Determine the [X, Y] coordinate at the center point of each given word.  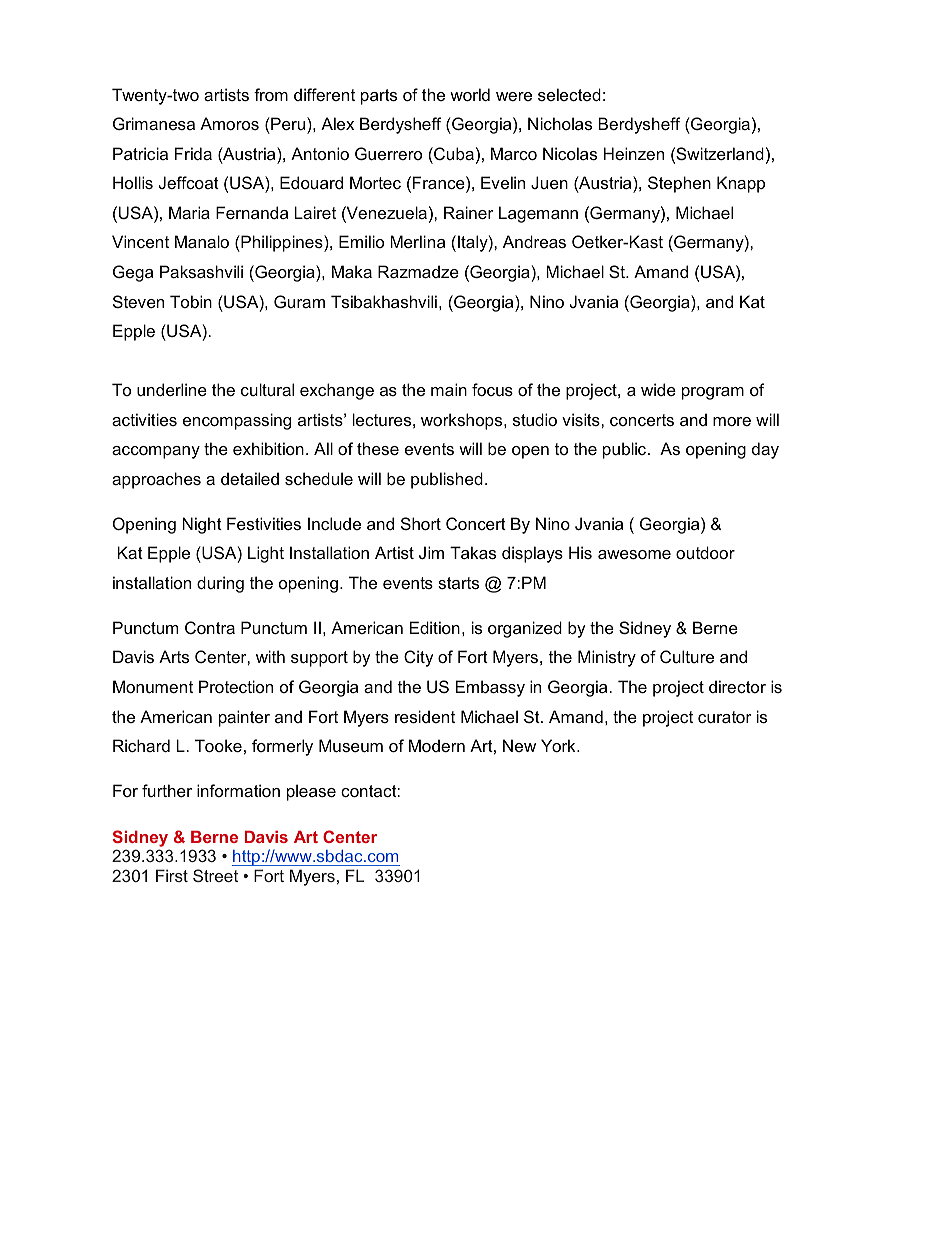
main [449, 389]
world [470, 94]
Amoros [229, 123]
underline [172, 389]
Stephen [679, 184]
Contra [210, 627]
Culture [687, 656]
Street [215, 875]
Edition [435, 627]
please [311, 792]
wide [658, 389]
